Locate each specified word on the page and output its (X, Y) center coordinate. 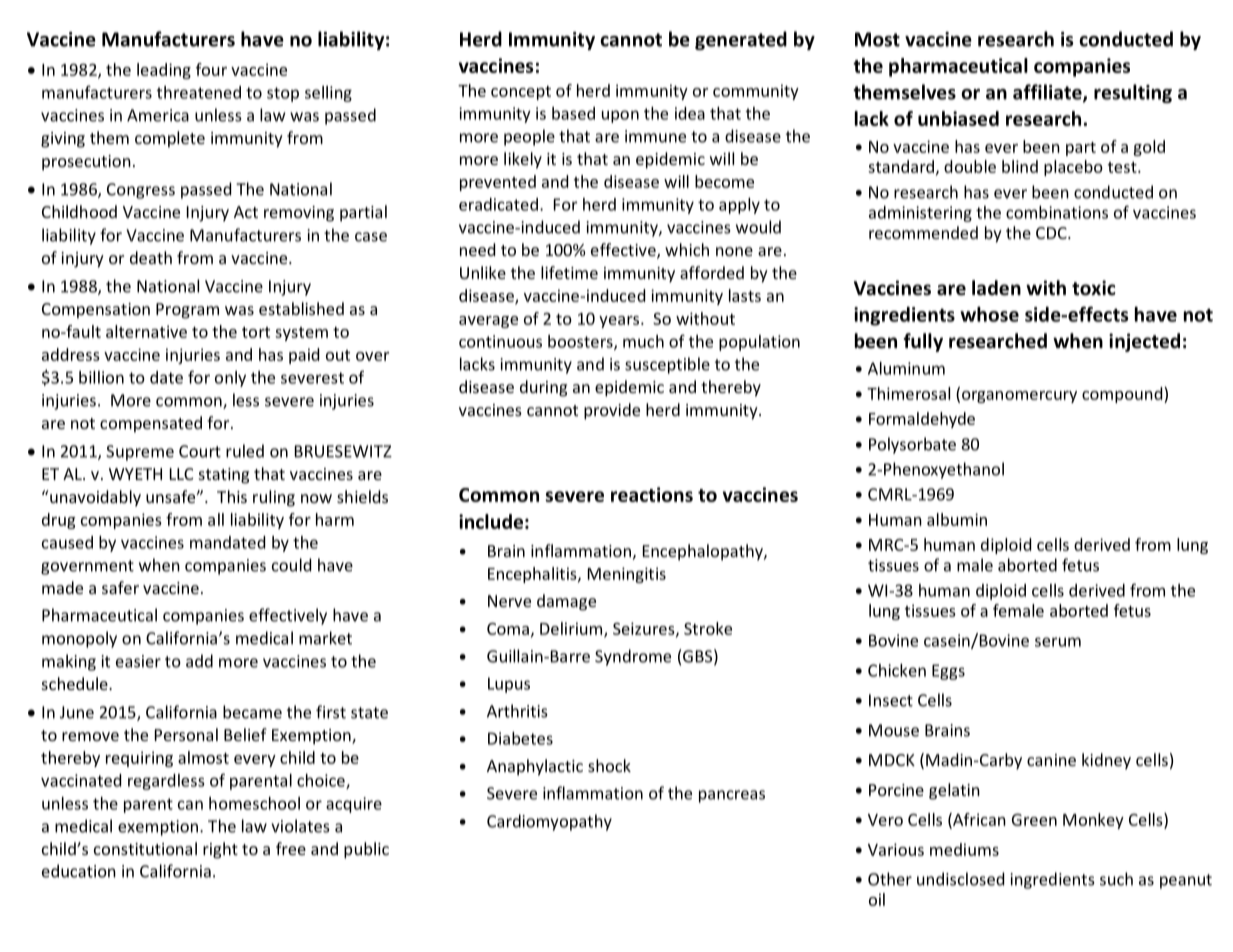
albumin (957, 519)
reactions (652, 494)
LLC (181, 474)
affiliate (1048, 93)
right (220, 850)
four (211, 69)
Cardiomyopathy (549, 822)
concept (521, 93)
